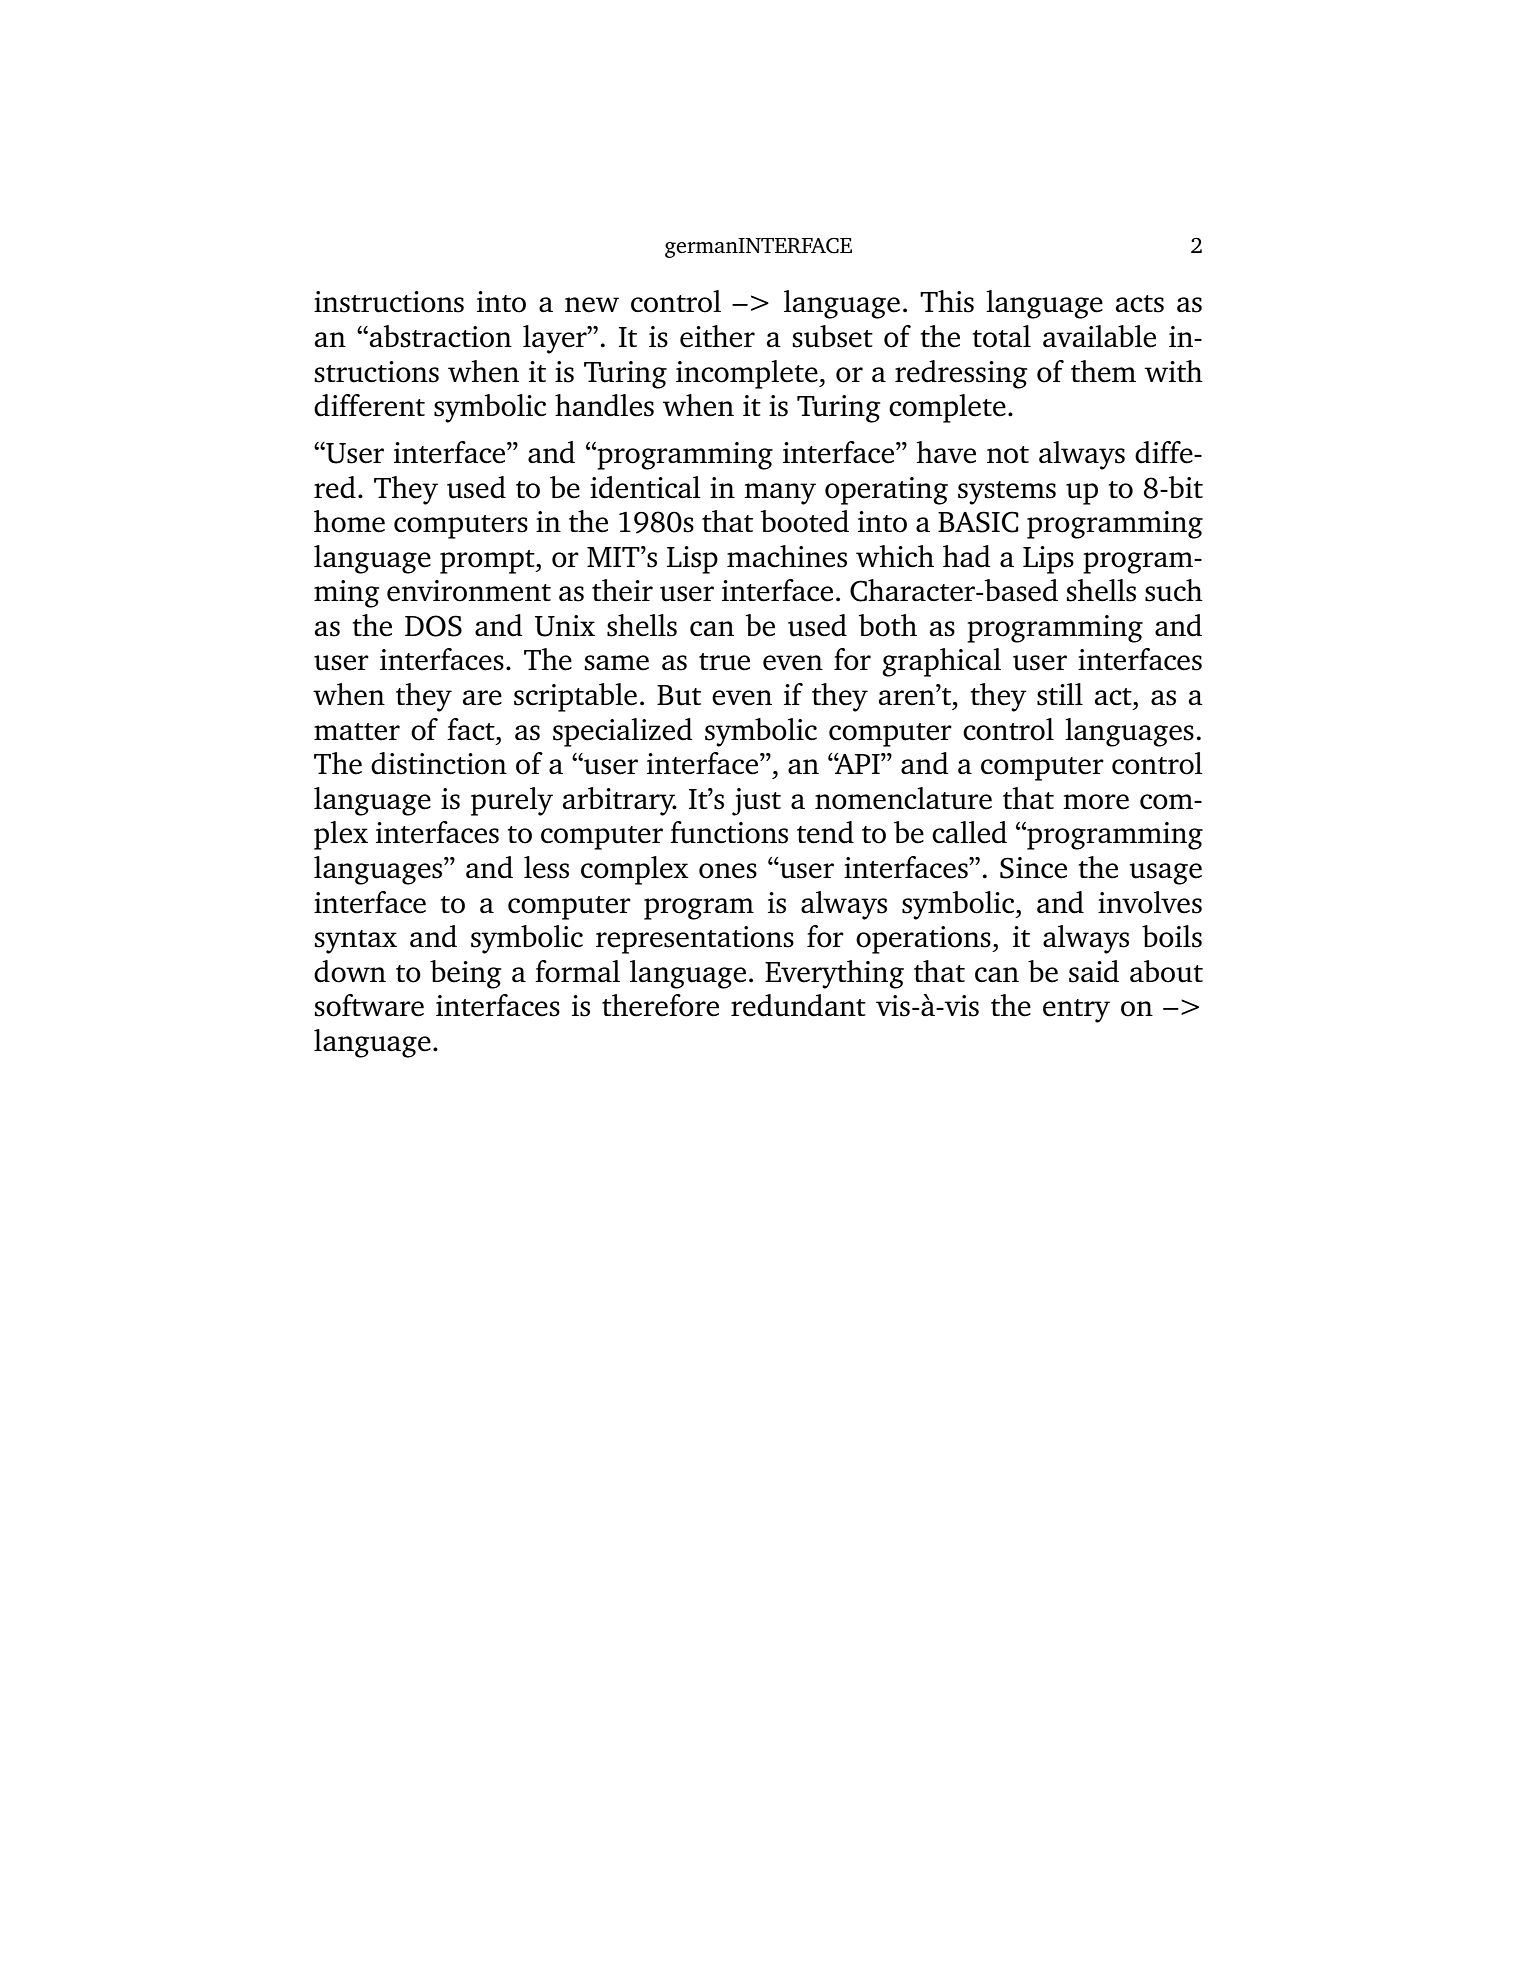 Image resolution: width=1517 pixels, height=1964 pixels. Describe the element at coordinates (1060, 694) in the screenshot. I see `still` at that location.
